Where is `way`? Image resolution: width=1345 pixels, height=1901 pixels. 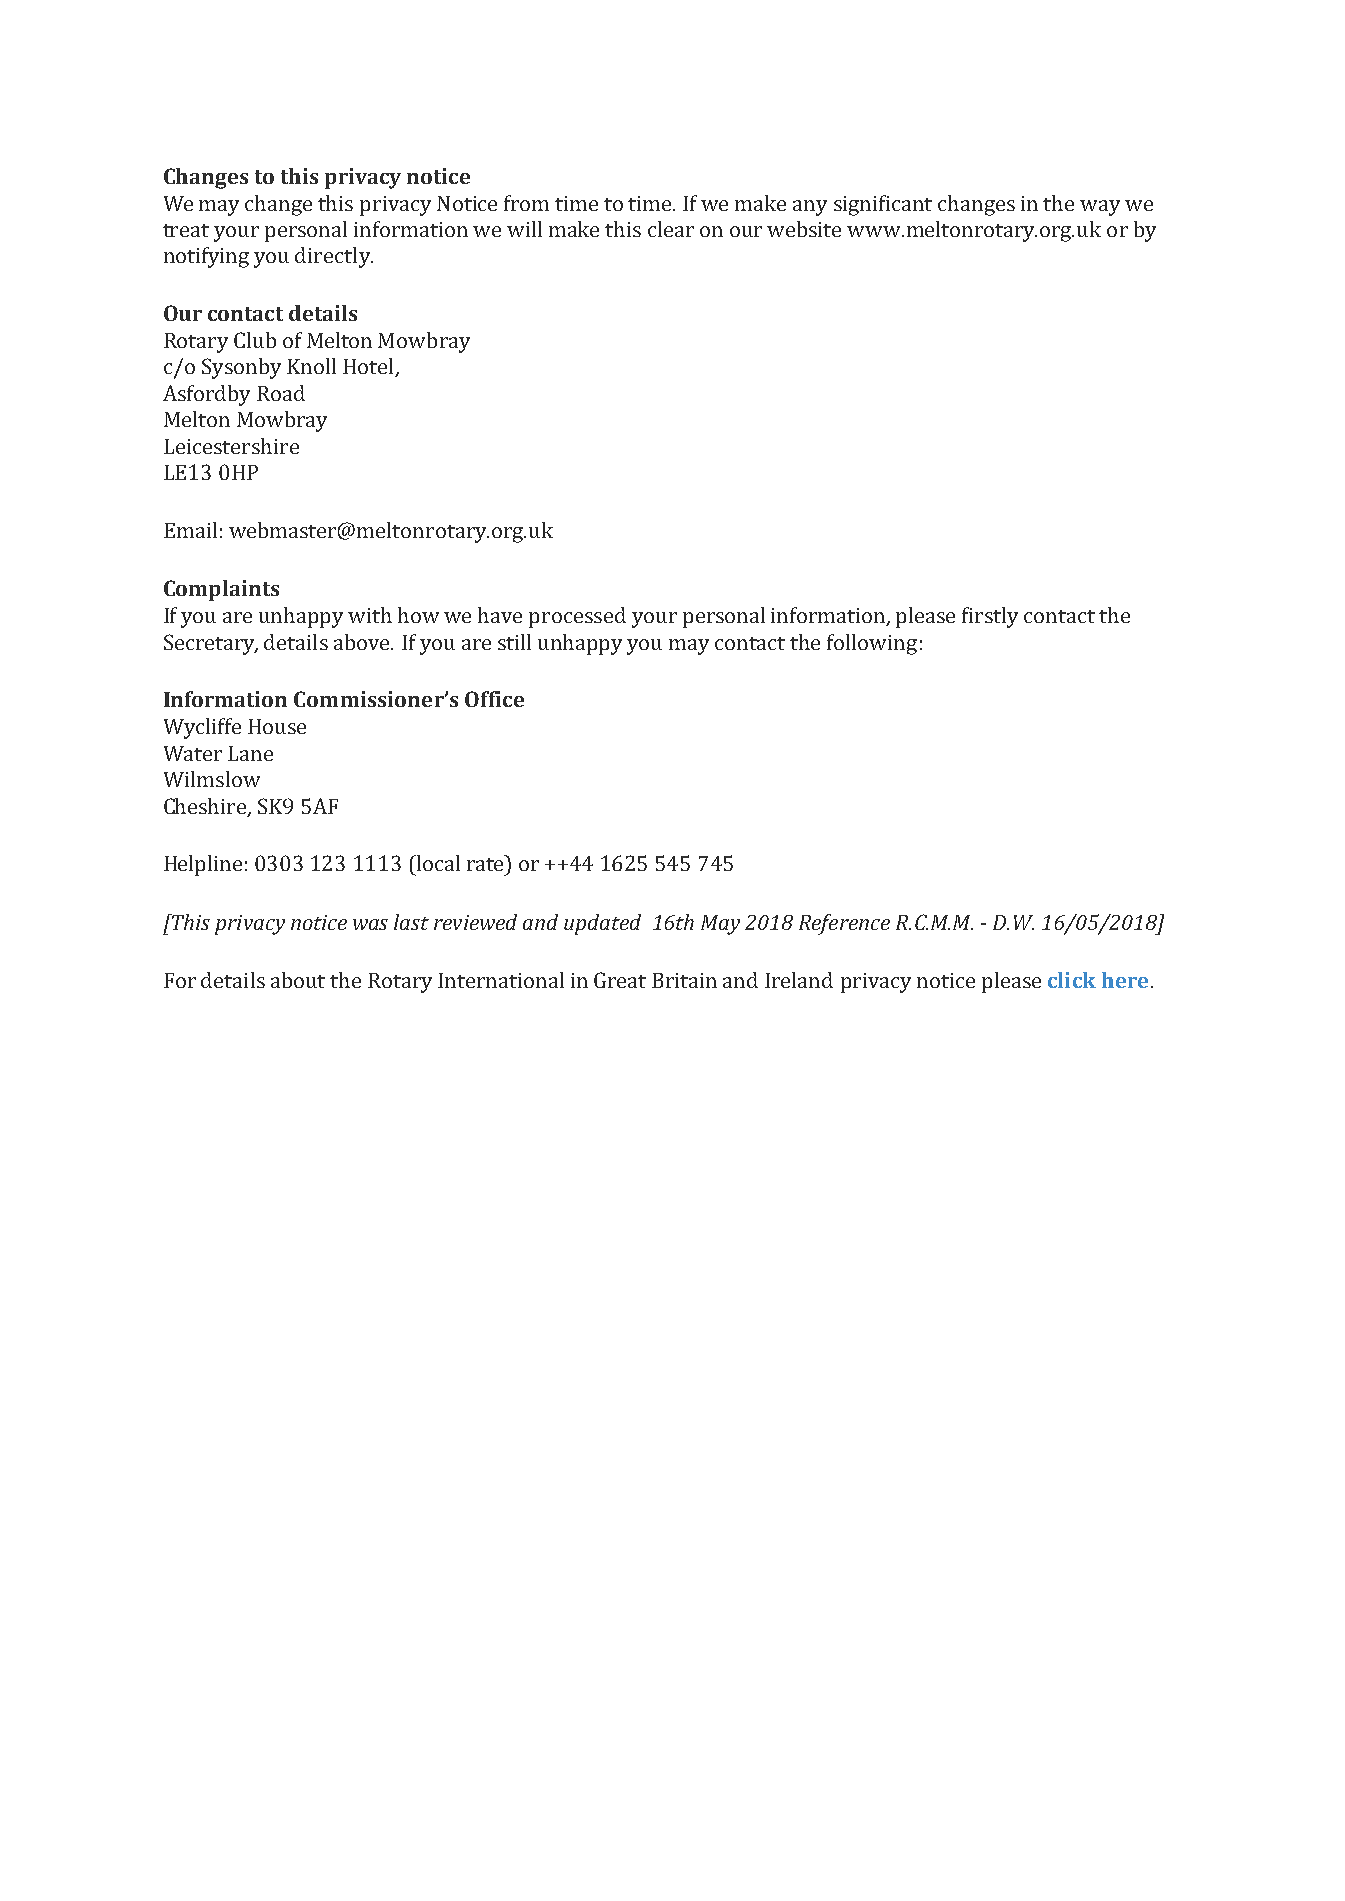 way is located at coordinates (1100, 208).
